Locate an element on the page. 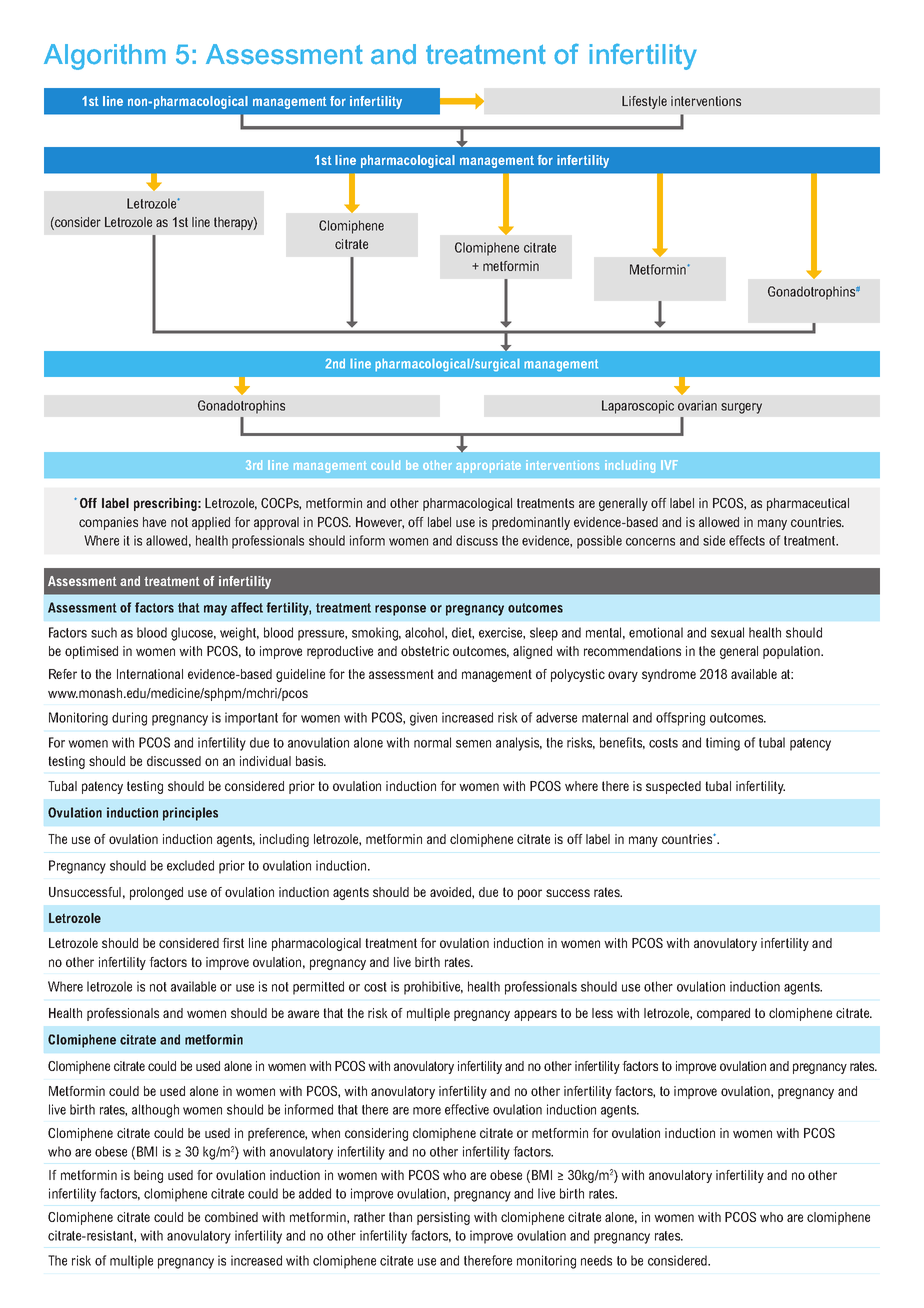 The width and height of the document is (924, 1308). Algorithm is located at coordinates (105, 57).
